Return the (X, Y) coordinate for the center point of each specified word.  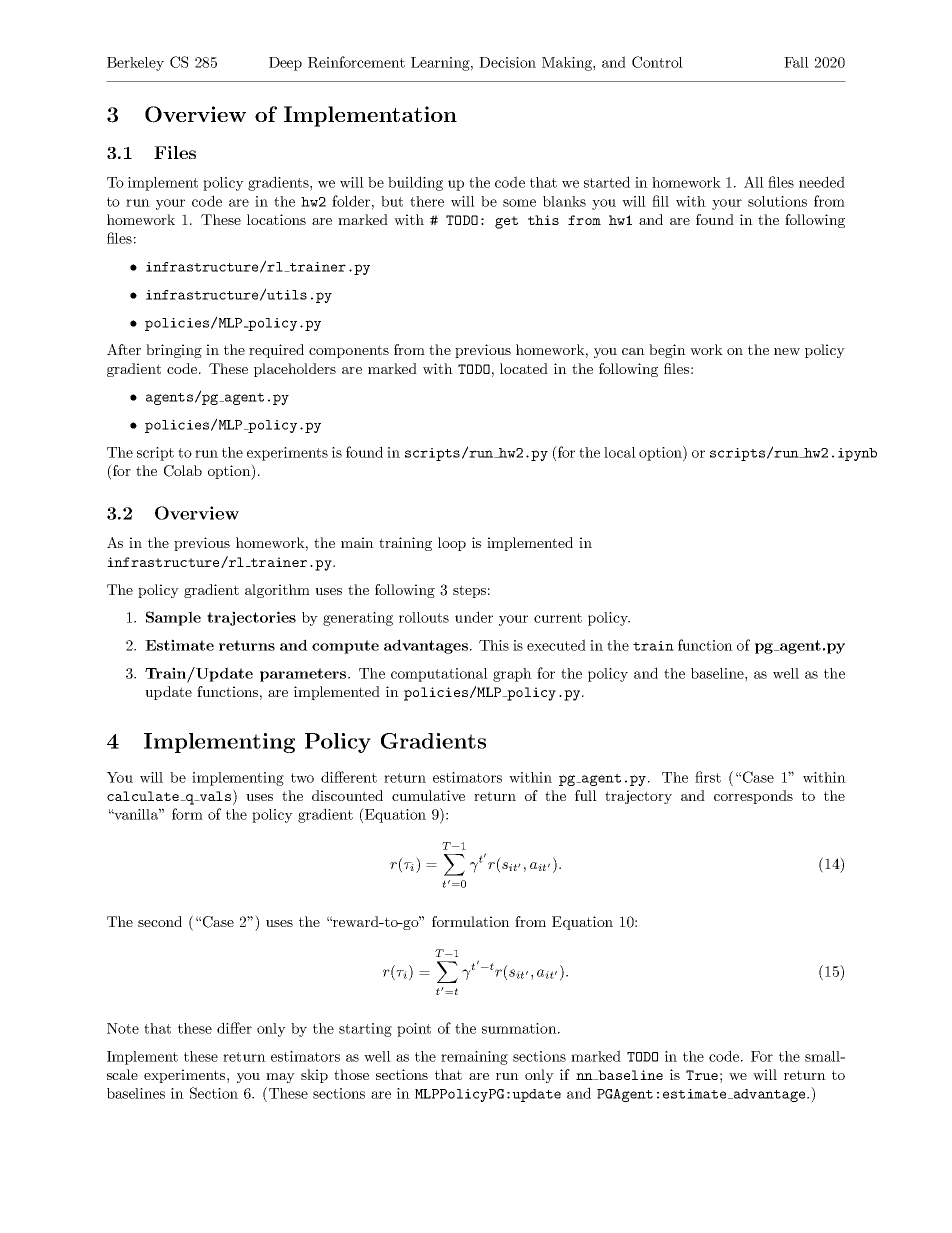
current (558, 618)
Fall (796, 62)
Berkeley (135, 64)
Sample (173, 618)
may (280, 1078)
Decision (507, 62)
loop (452, 544)
